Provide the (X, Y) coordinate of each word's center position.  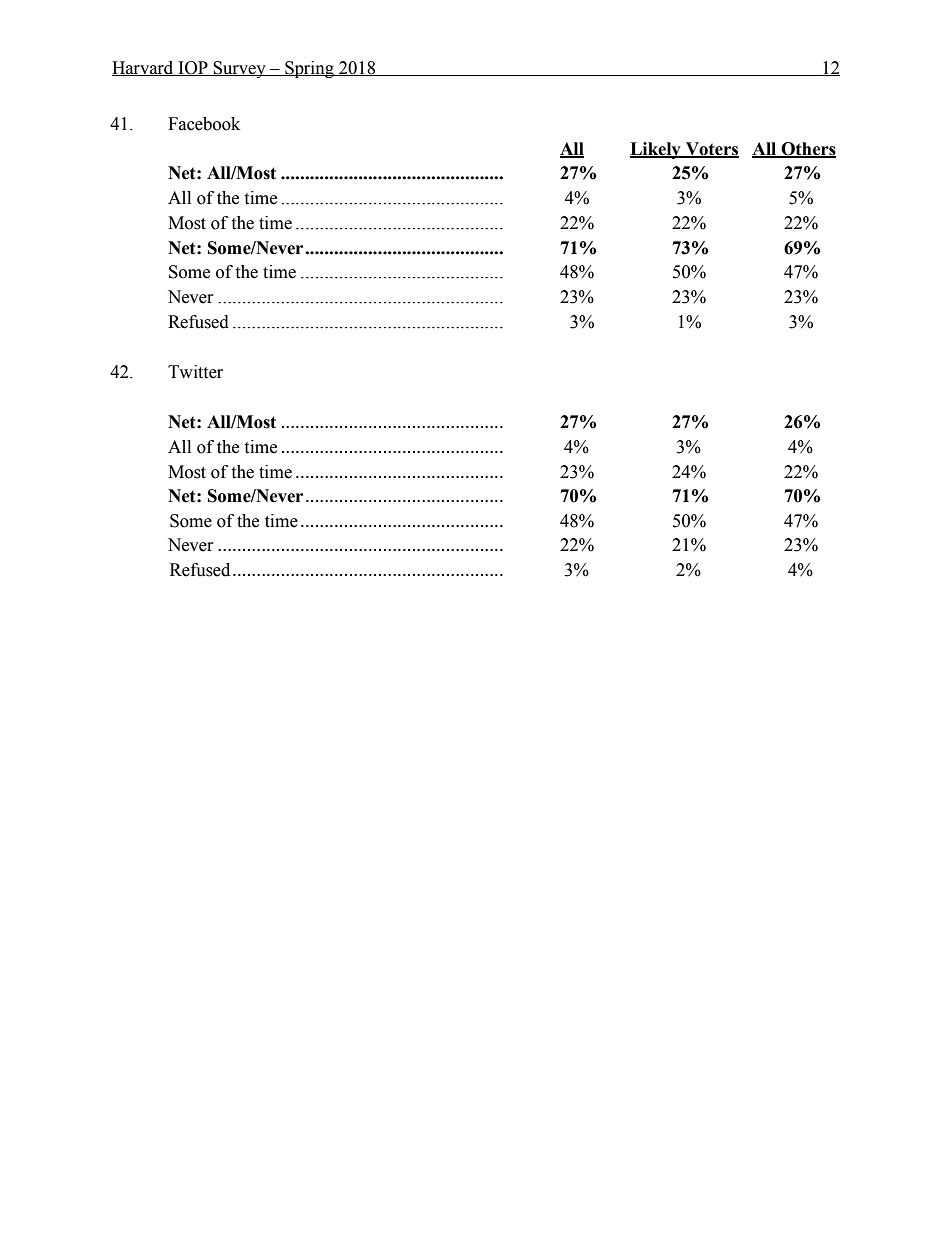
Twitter (195, 372)
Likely (656, 150)
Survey (240, 69)
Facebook (204, 124)
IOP (193, 68)
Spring (309, 69)
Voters (711, 149)
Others (807, 149)
